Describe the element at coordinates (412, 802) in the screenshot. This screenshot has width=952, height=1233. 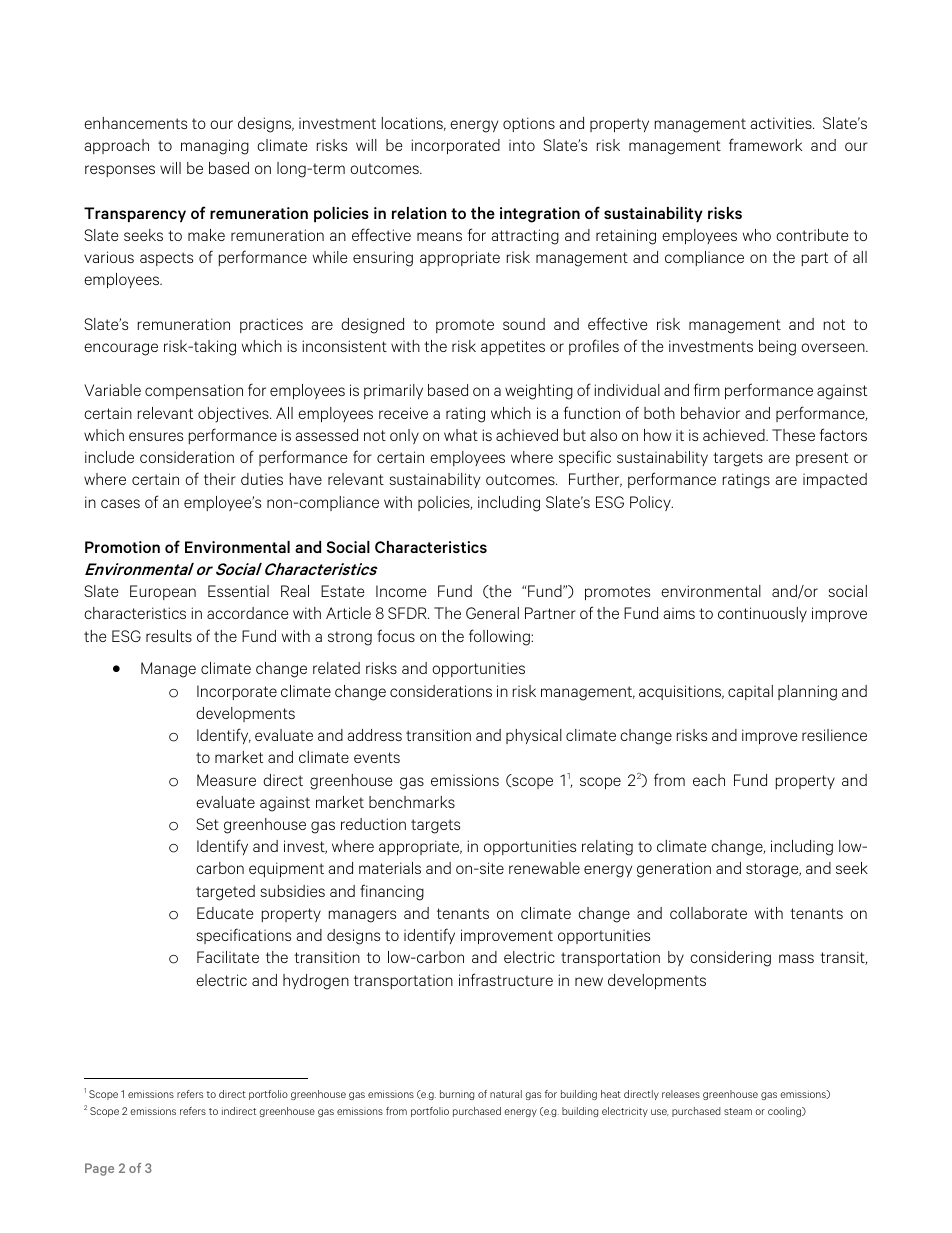
I see `benchmarks` at that location.
